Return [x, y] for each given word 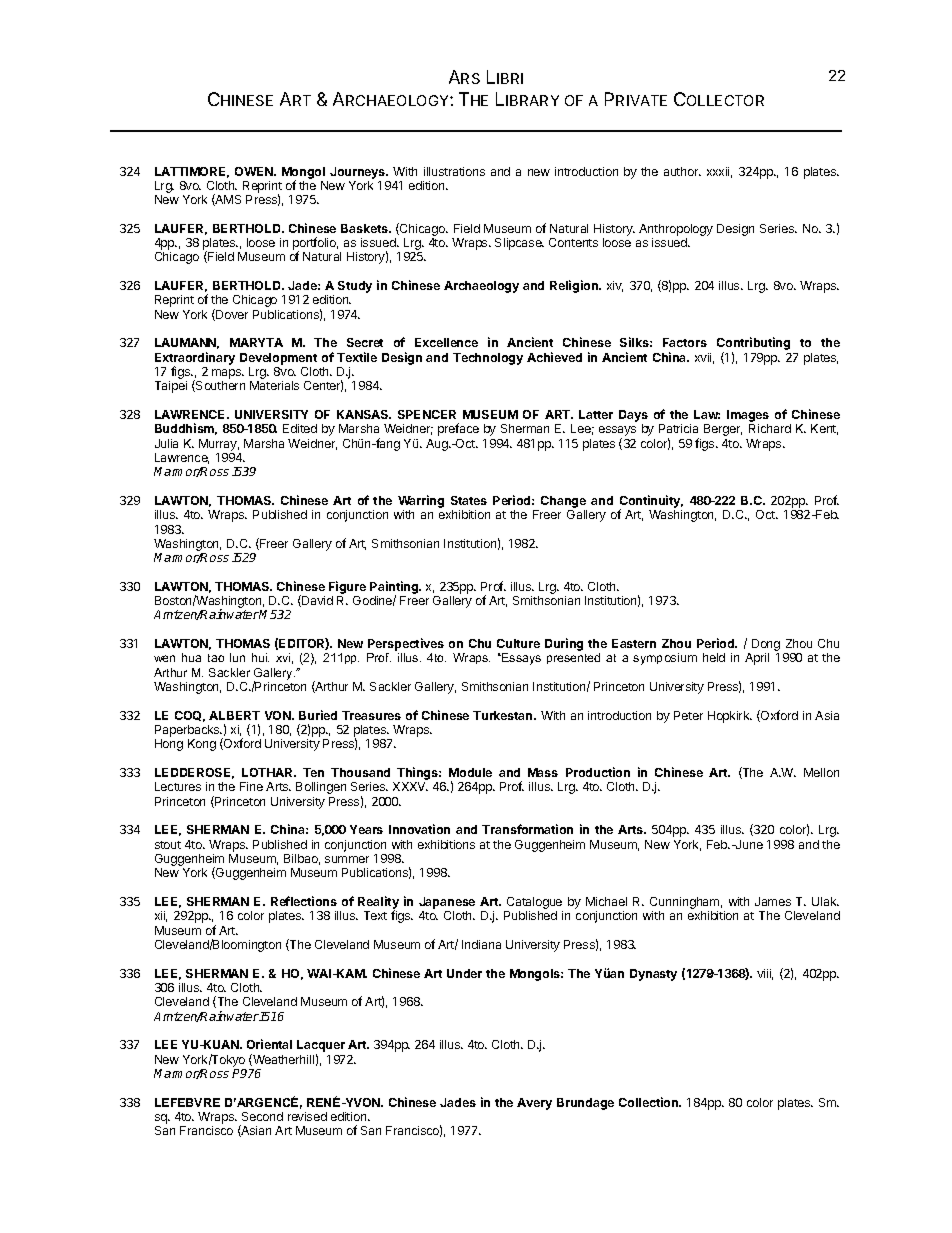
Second [262, 1116]
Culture [518, 643]
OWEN [255, 171]
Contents [573, 242]
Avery [534, 1104]
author [682, 171]
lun [237, 657]
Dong [766, 646]
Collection [649, 1102]
